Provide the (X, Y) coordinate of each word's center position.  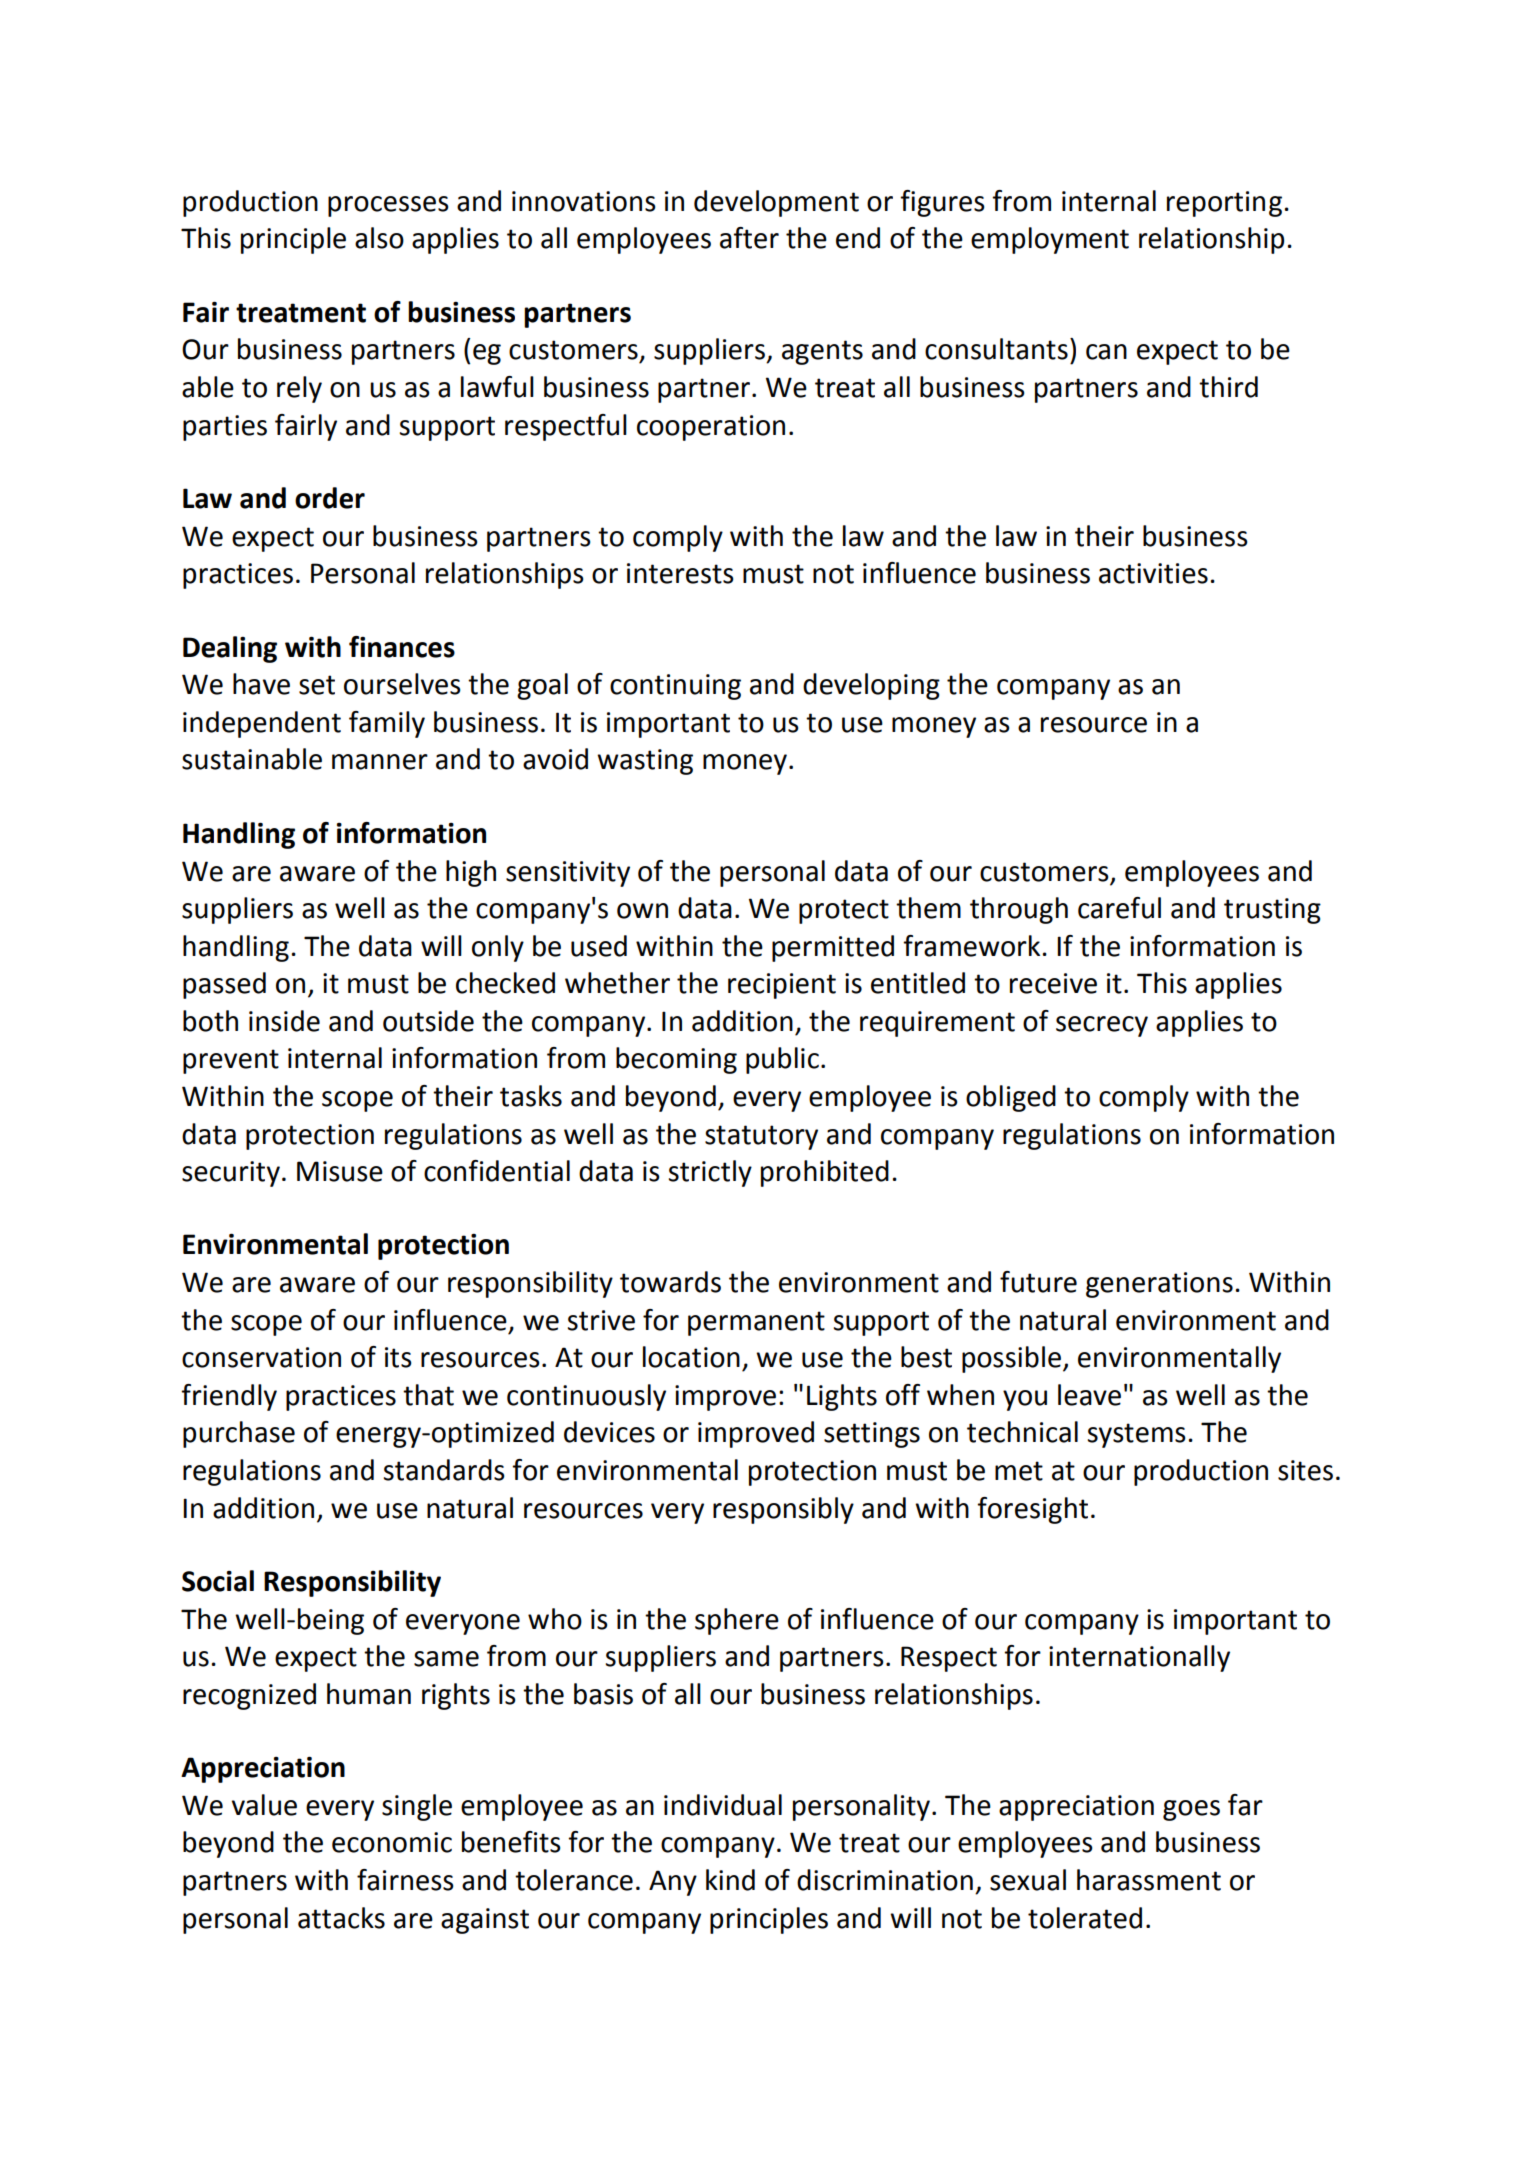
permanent (756, 1323)
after (749, 238)
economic (392, 1842)
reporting (1224, 204)
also (379, 238)
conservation (261, 1357)
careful (1119, 908)
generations (1159, 1285)
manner (380, 762)
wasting (645, 762)
